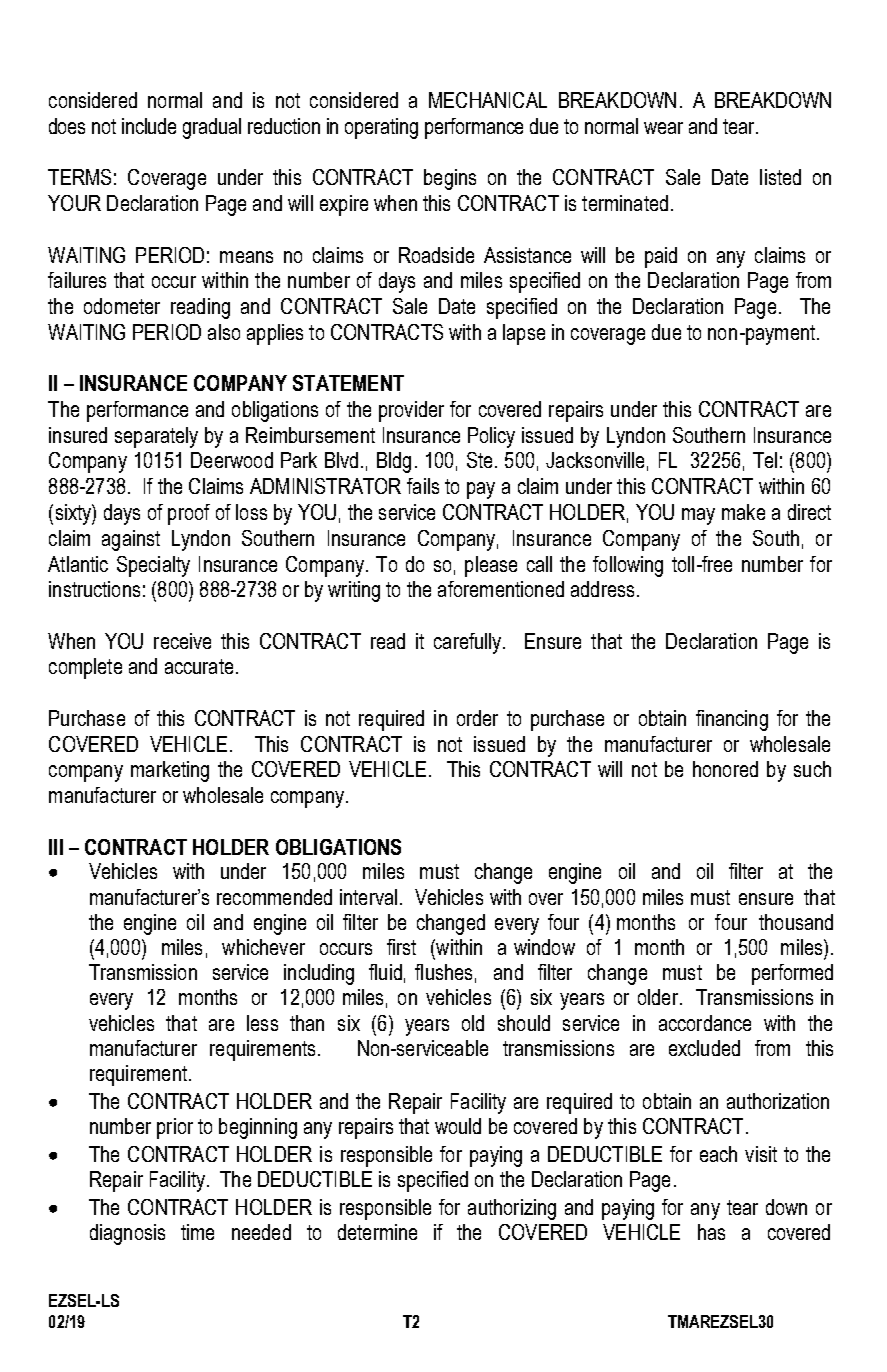  Describe the element at coordinates (127, 1234) in the screenshot. I see `diagnosis` at that location.
